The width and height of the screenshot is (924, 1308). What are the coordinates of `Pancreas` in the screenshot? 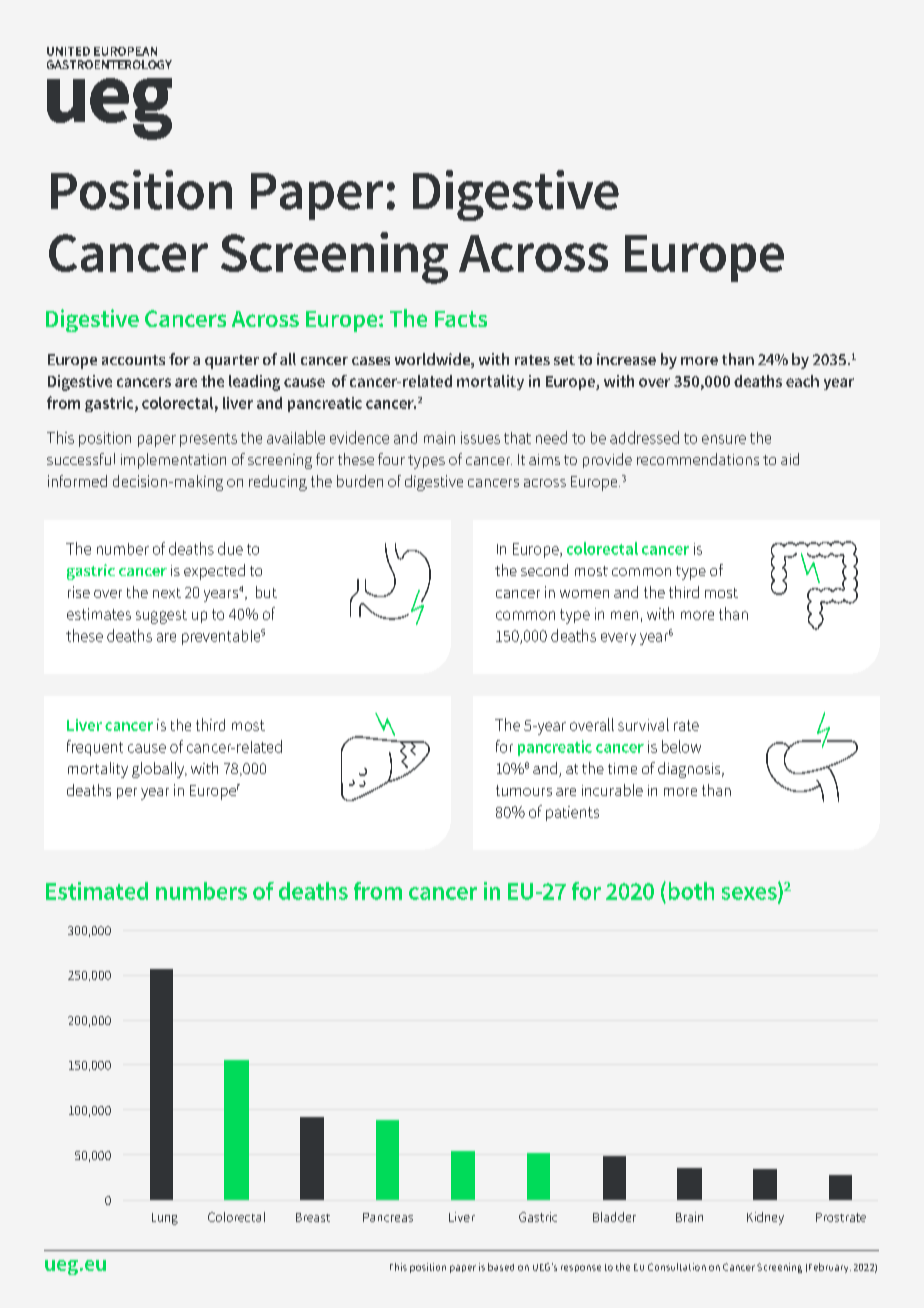 It's located at (388, 1217).
